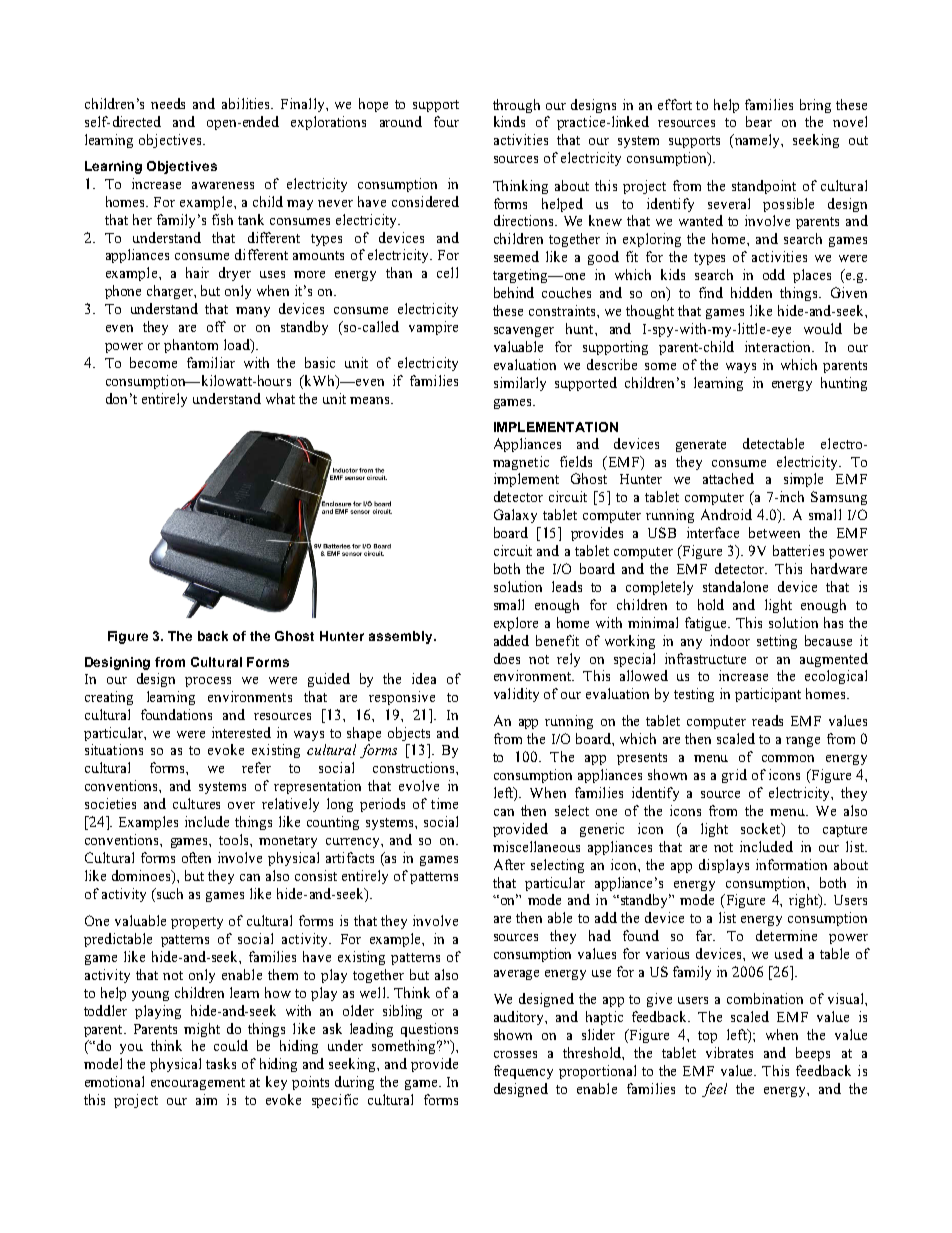 This image has height=1233, width=952. Describe the element at coordinates (735, 586) in the image. I see `standalone` at that location.
